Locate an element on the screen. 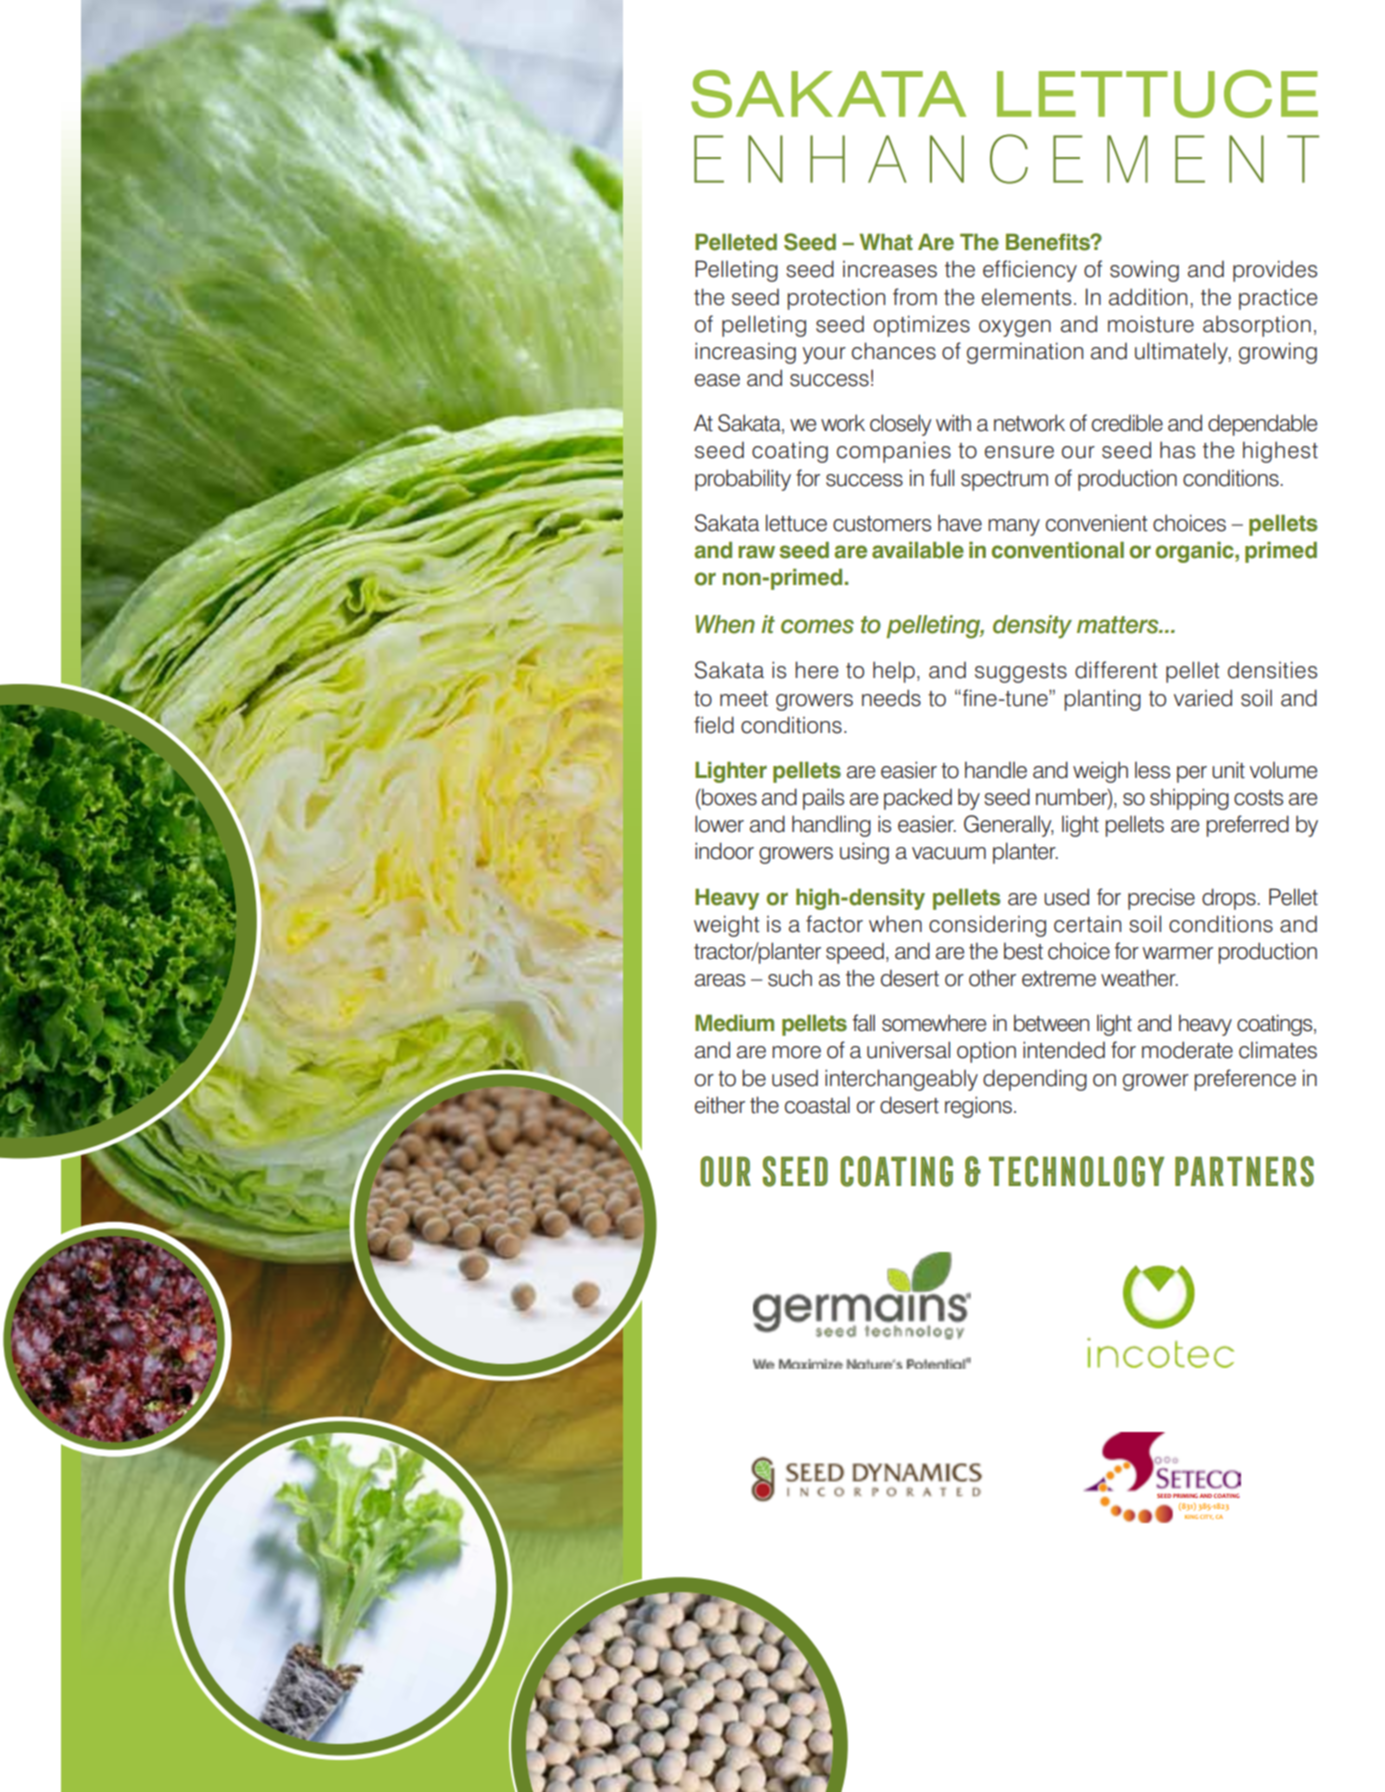  moderate is located at coordinates (1187, 1050).
